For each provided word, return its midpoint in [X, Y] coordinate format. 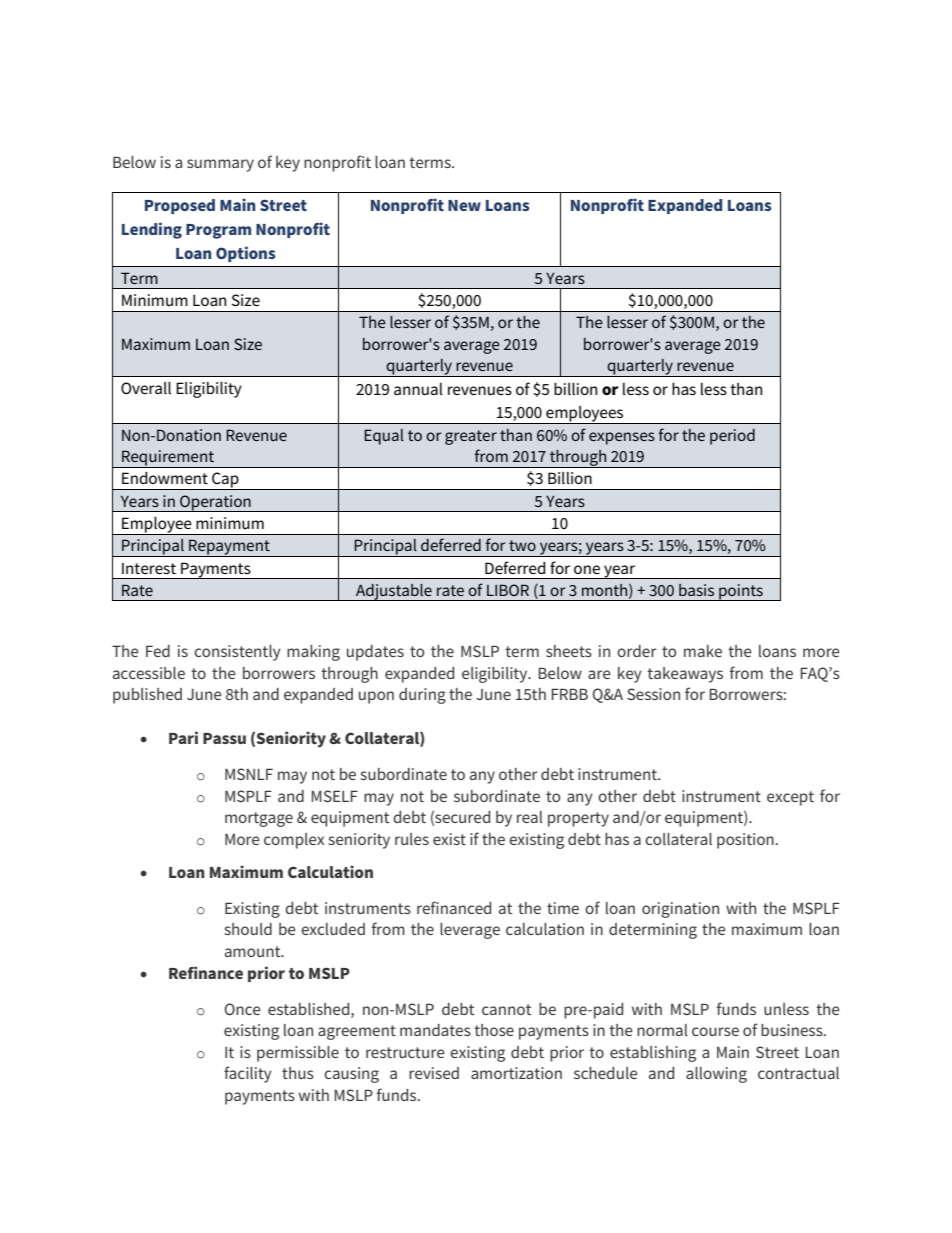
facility [248, 1074]
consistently [237, 653]
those [494, 1030]
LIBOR [508, 590]
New [464, 205]
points [741, 592]
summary [220, 165]
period [732, 437]
